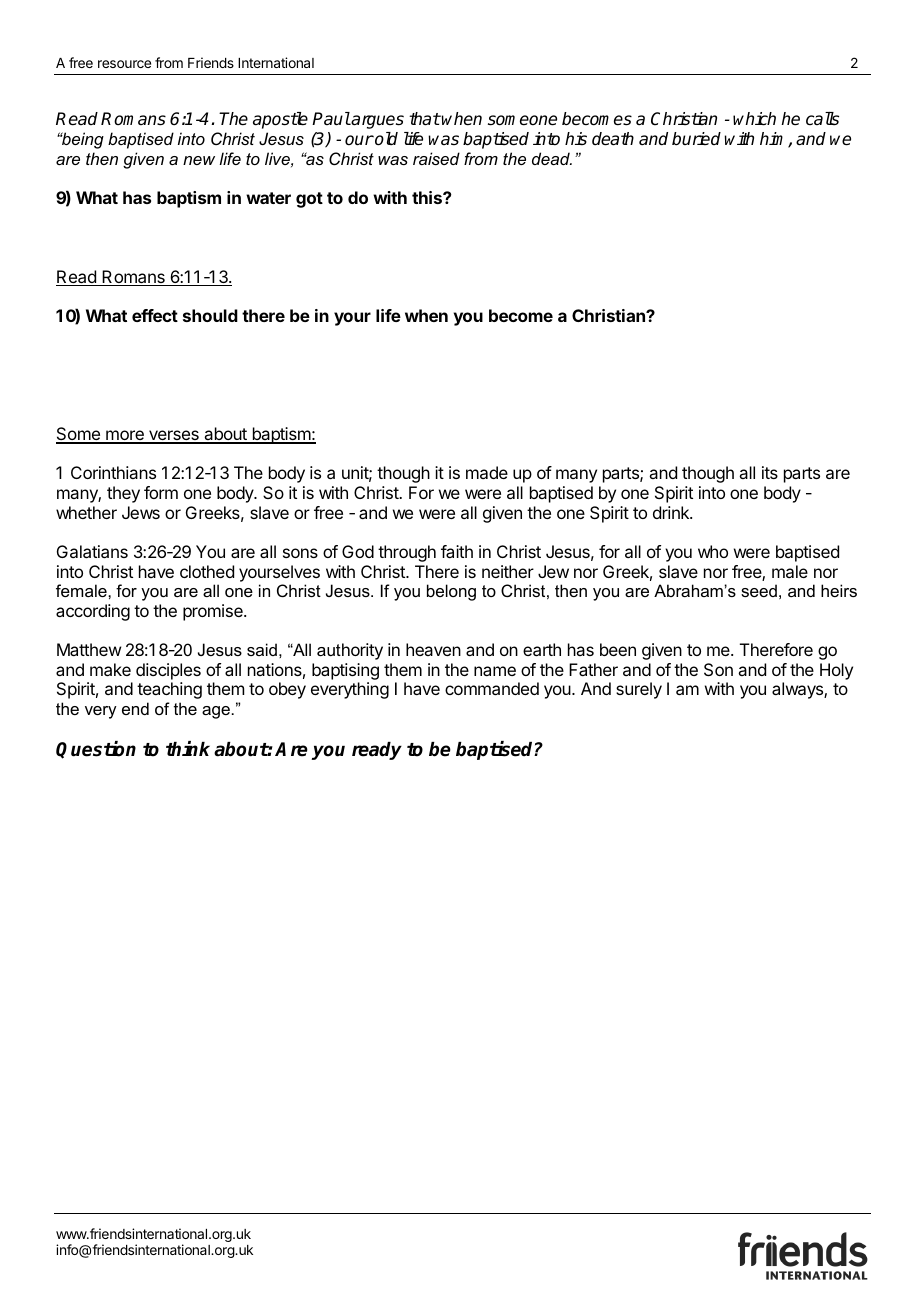 The image size is (924, 1308). What do you see at coordinates (492, 688) in the screenshot?
I see `commanded` at bounding box center [492, 688].
